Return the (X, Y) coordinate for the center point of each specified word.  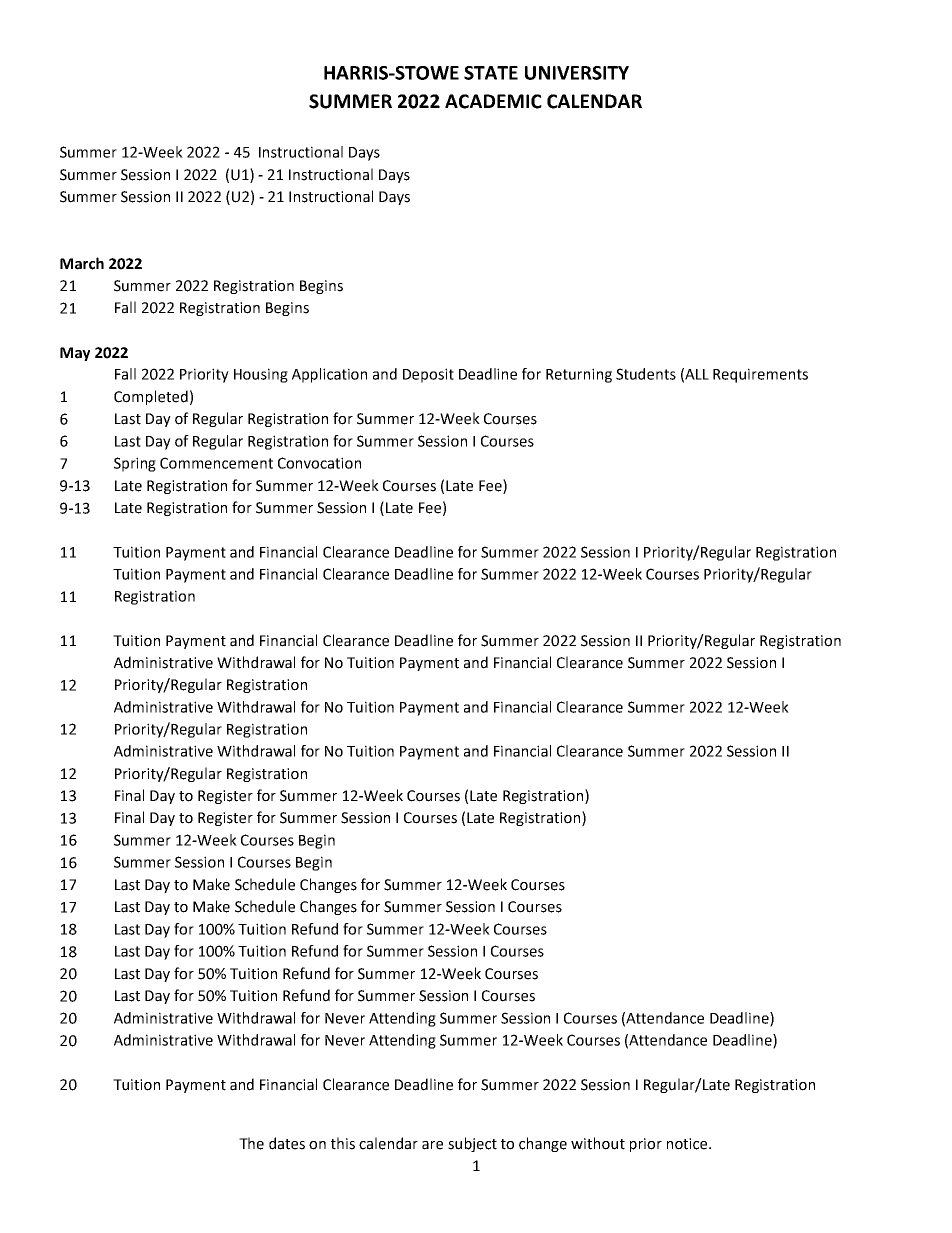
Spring (135, 464)
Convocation (319, 463)
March (82, 263)
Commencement (216, 463)
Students (646, 374)
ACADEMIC (493, 101)
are (432, 1145)
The (251, 1143)
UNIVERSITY (577, 73)
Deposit (428, 375)
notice (688, 1144)
